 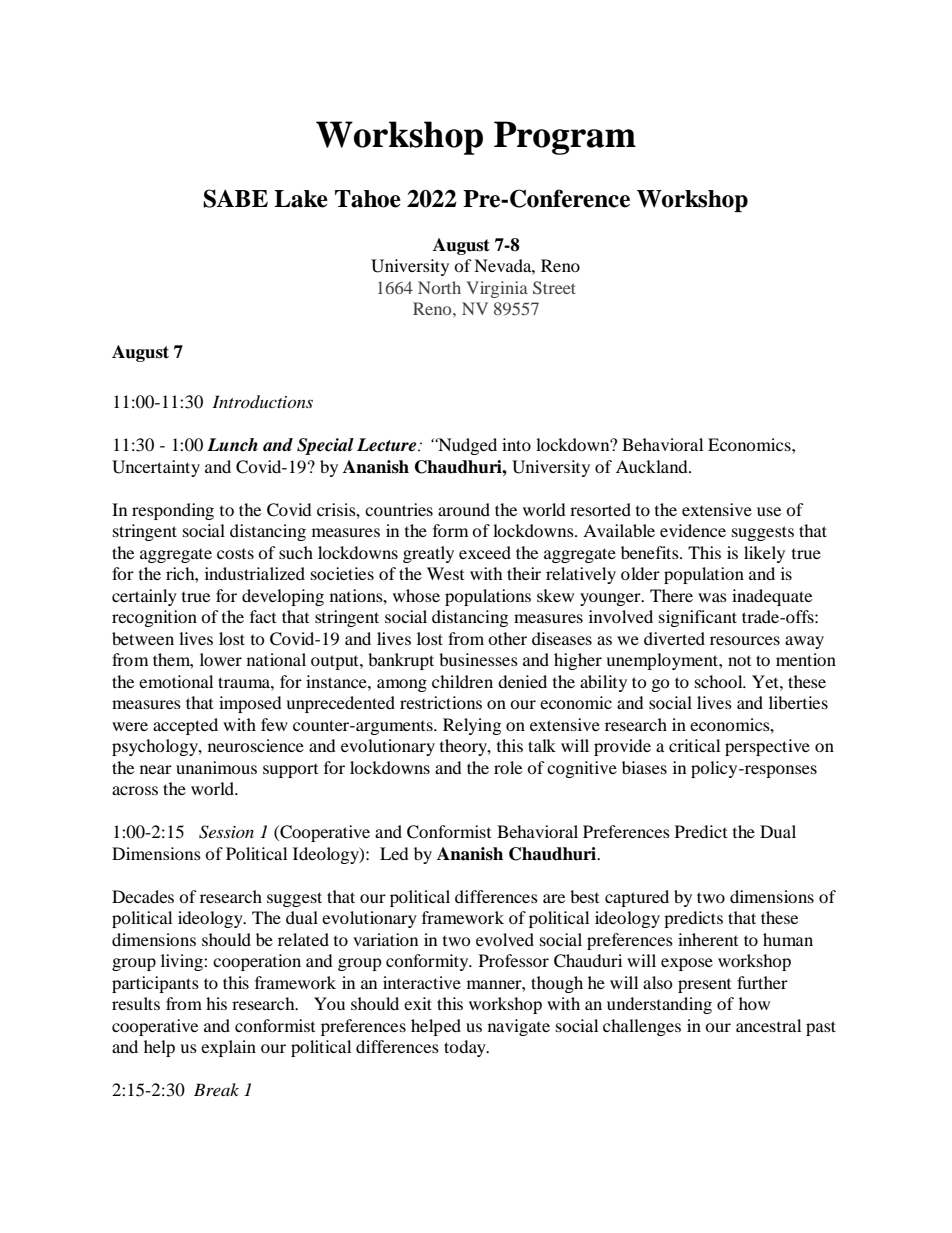 What do you see at coordinates (301, 199) in the screenshot?
I see `Lake` at bounding box center [301, 199].
